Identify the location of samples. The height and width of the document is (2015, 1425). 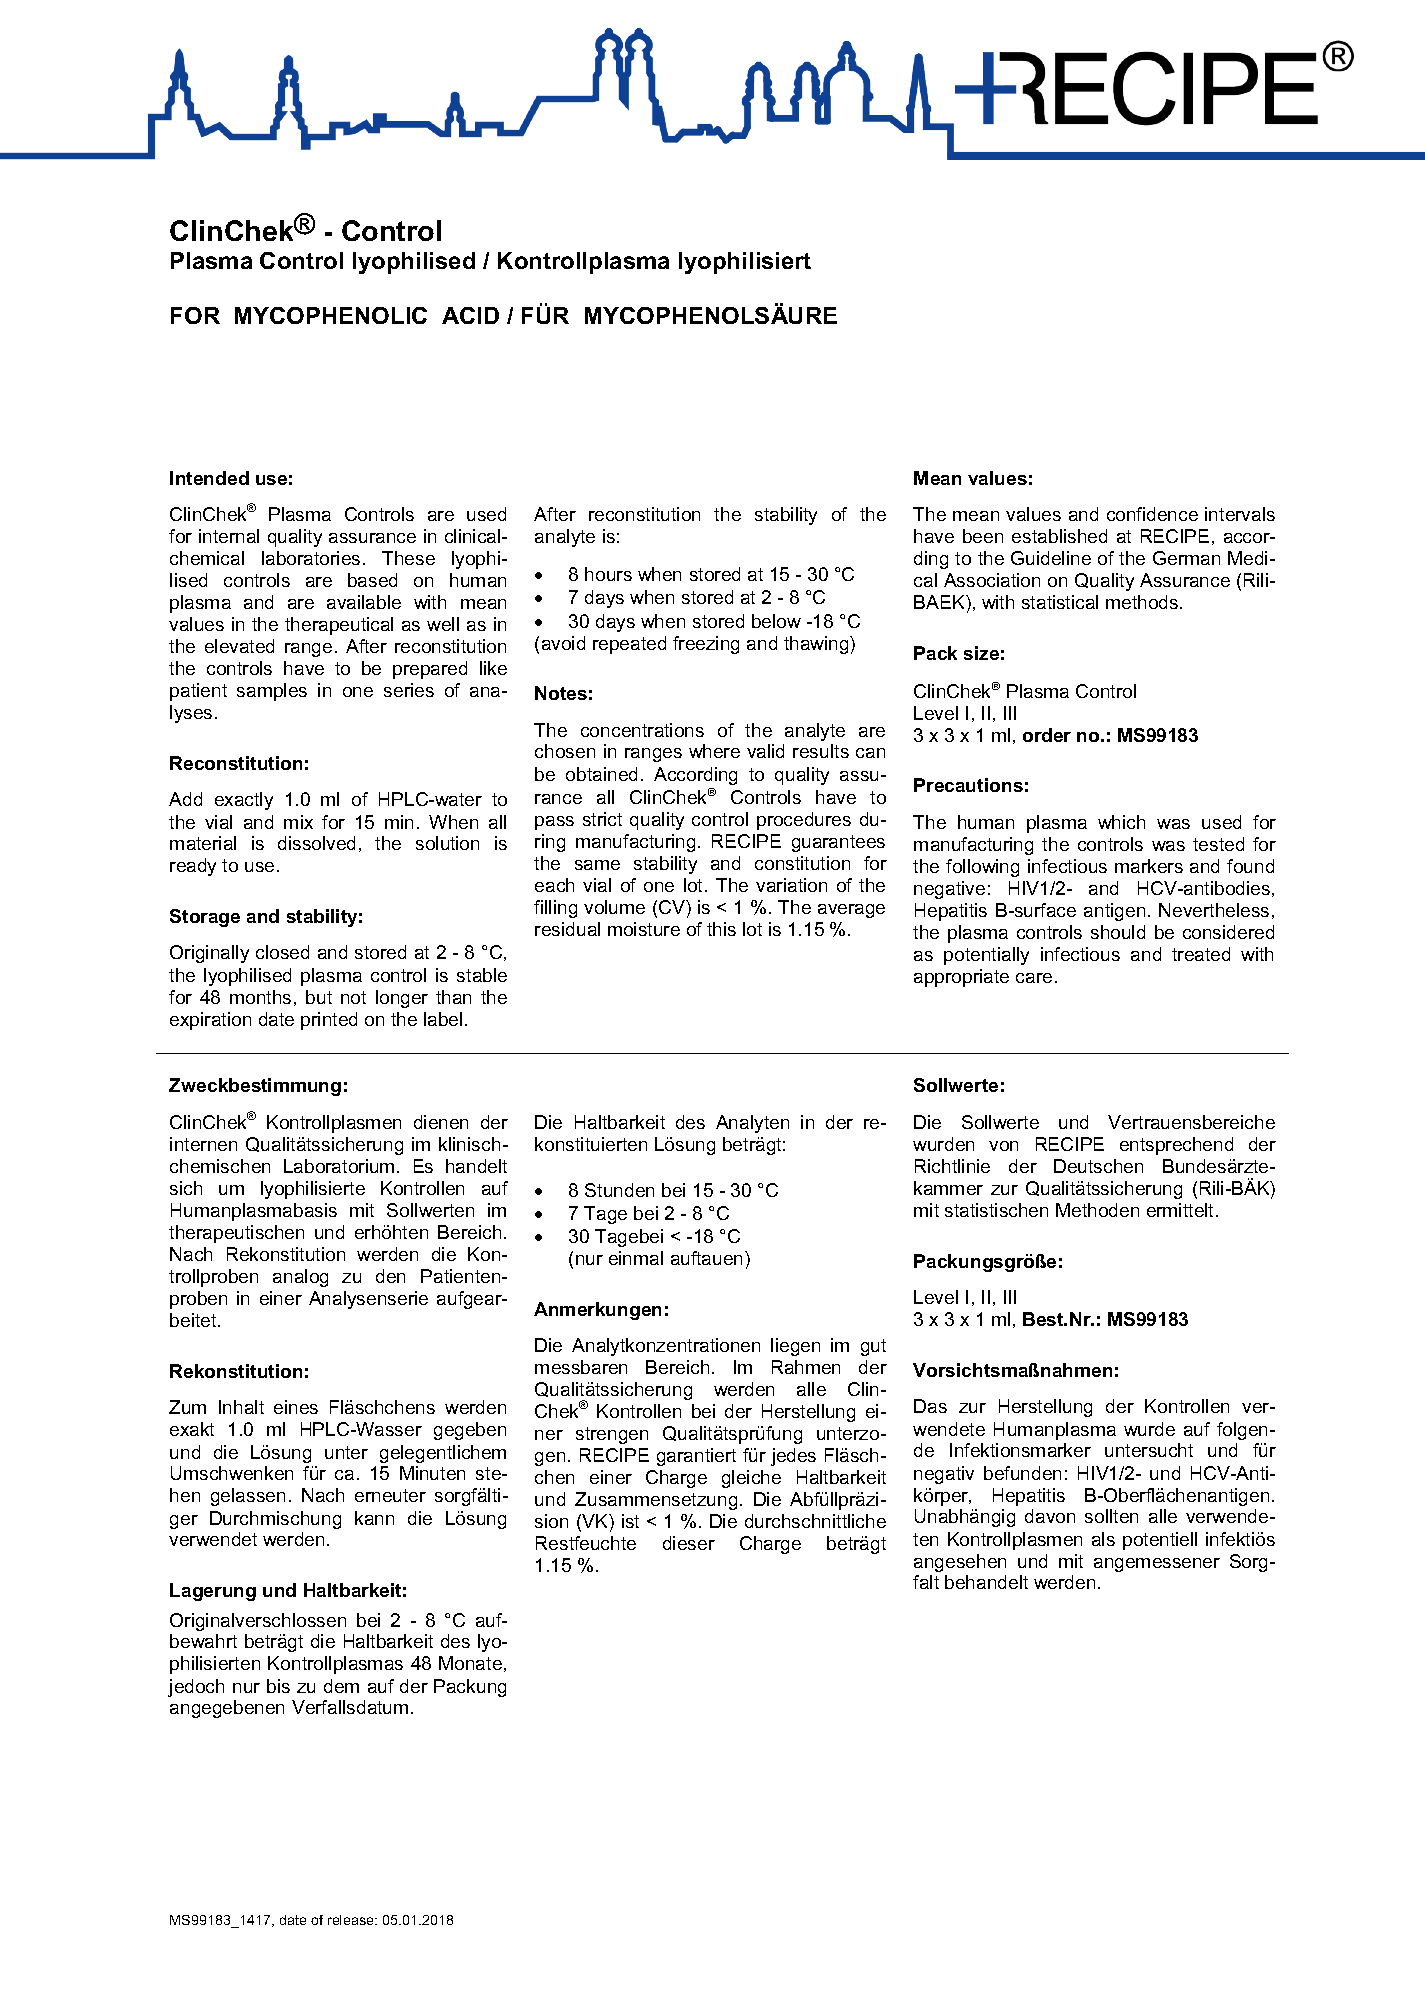
(272, 692).
